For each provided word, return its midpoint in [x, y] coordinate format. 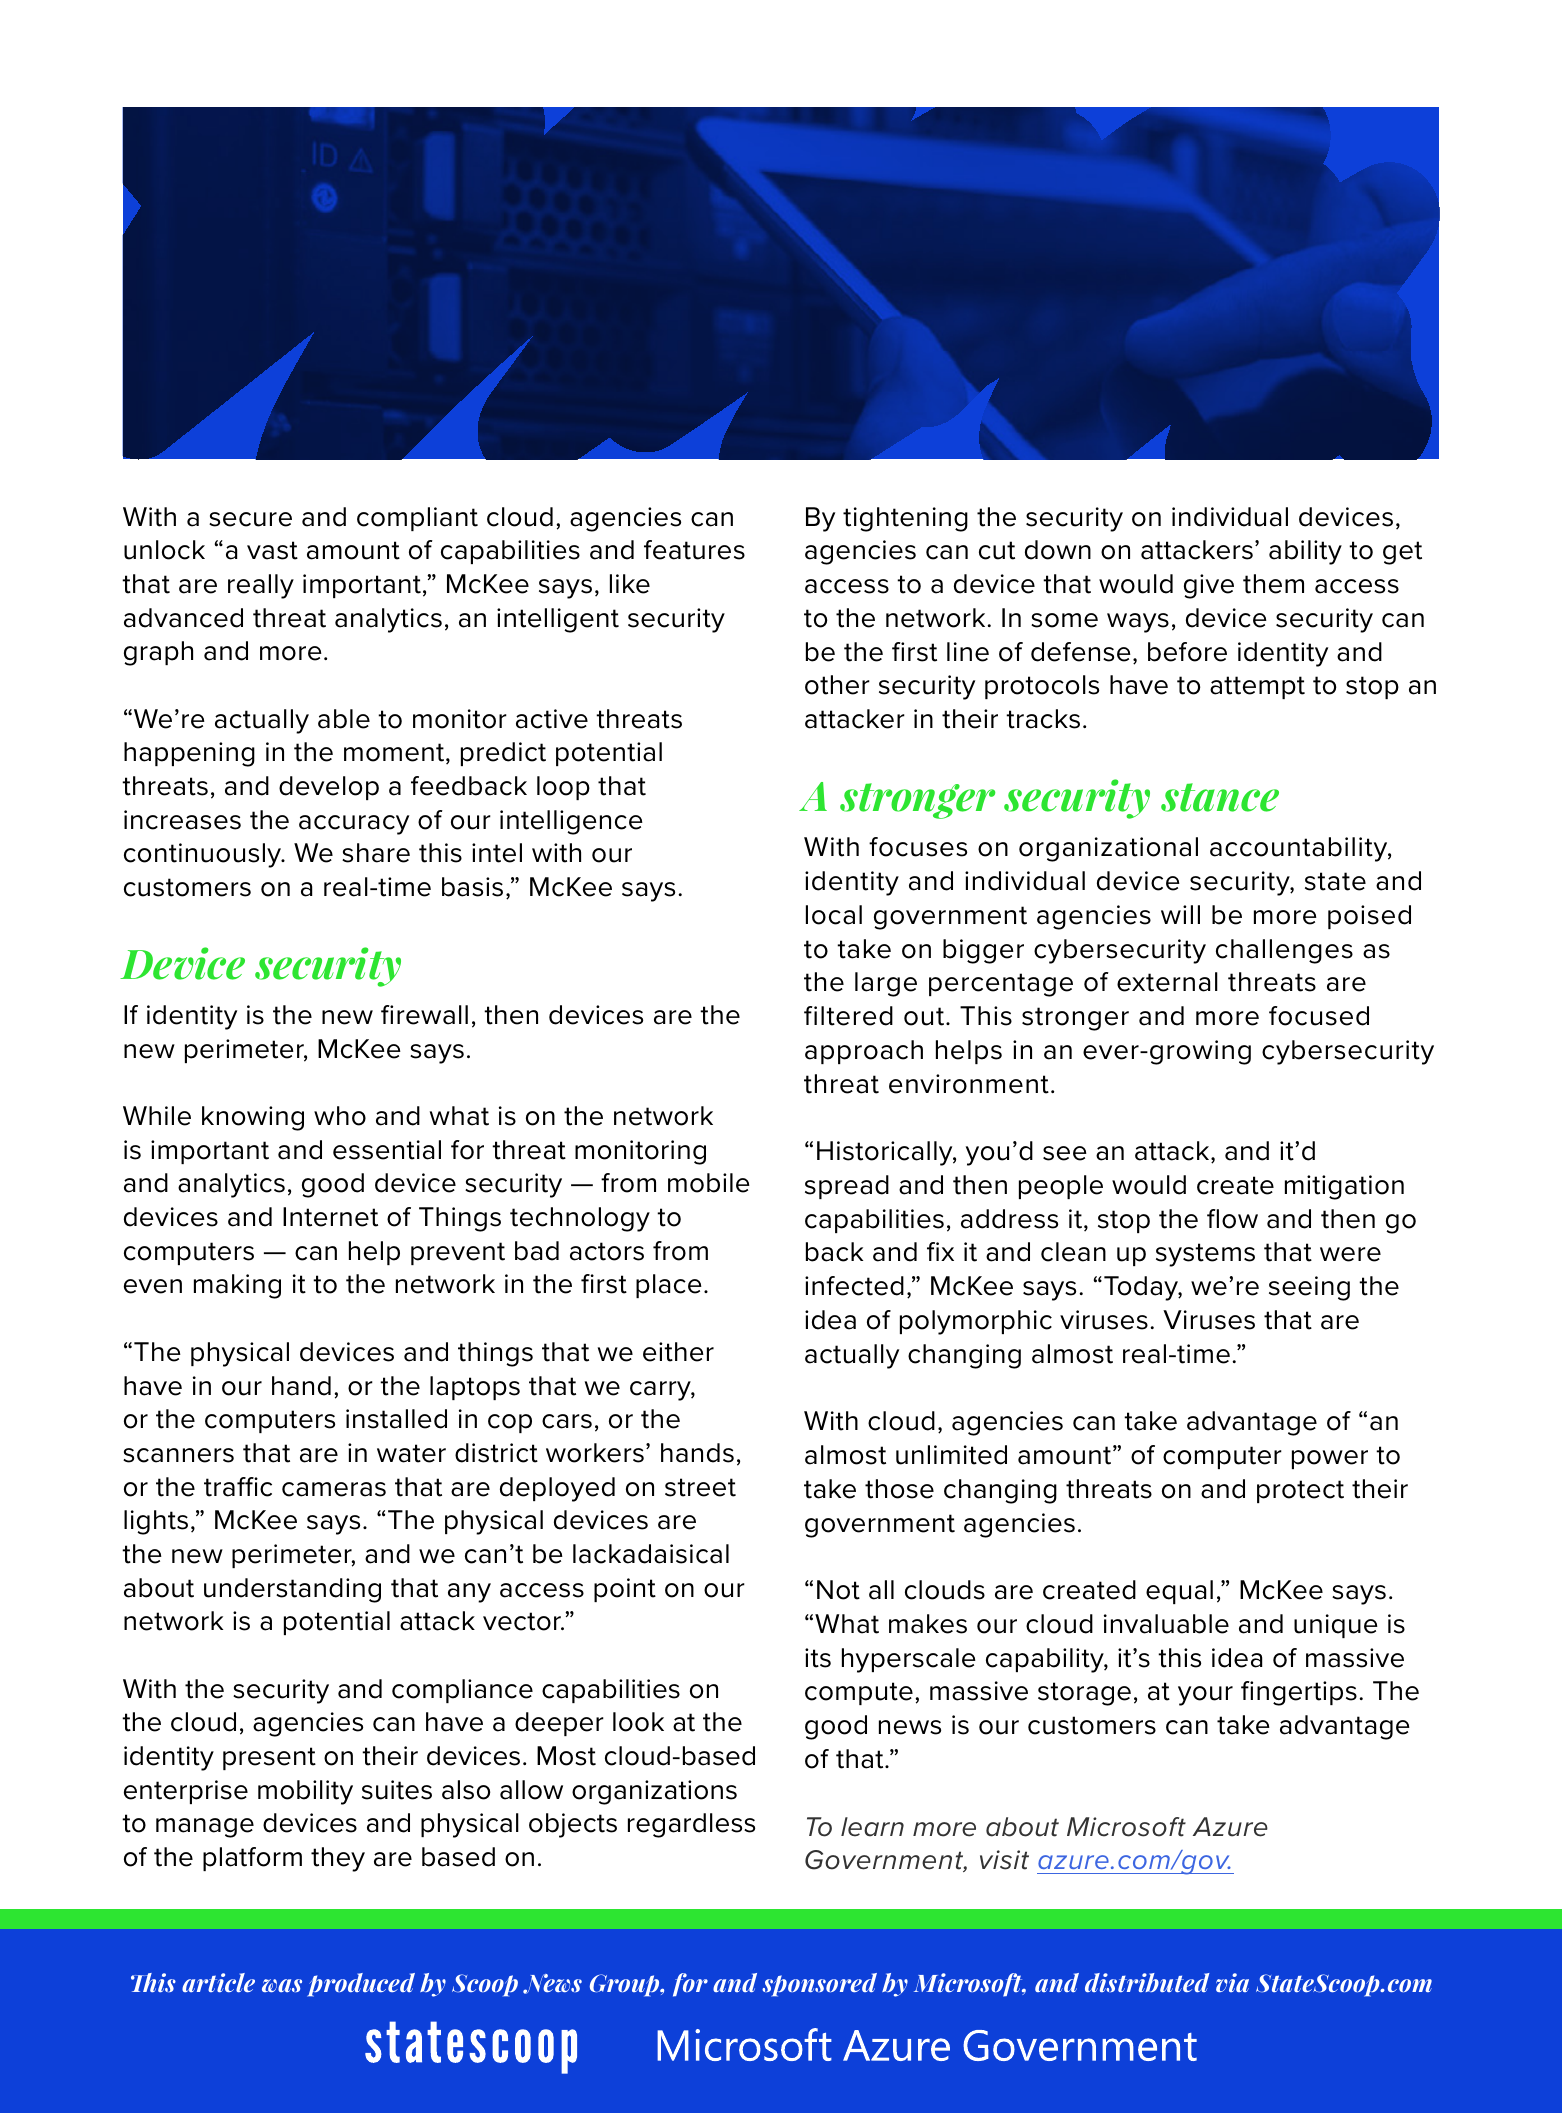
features [694, 550]
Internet [330, 1217]
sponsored [819, 1985]
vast [272, 550]
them [1273, 584]
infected [854, 1286]
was [282, 1985]
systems [1205, 1255]
